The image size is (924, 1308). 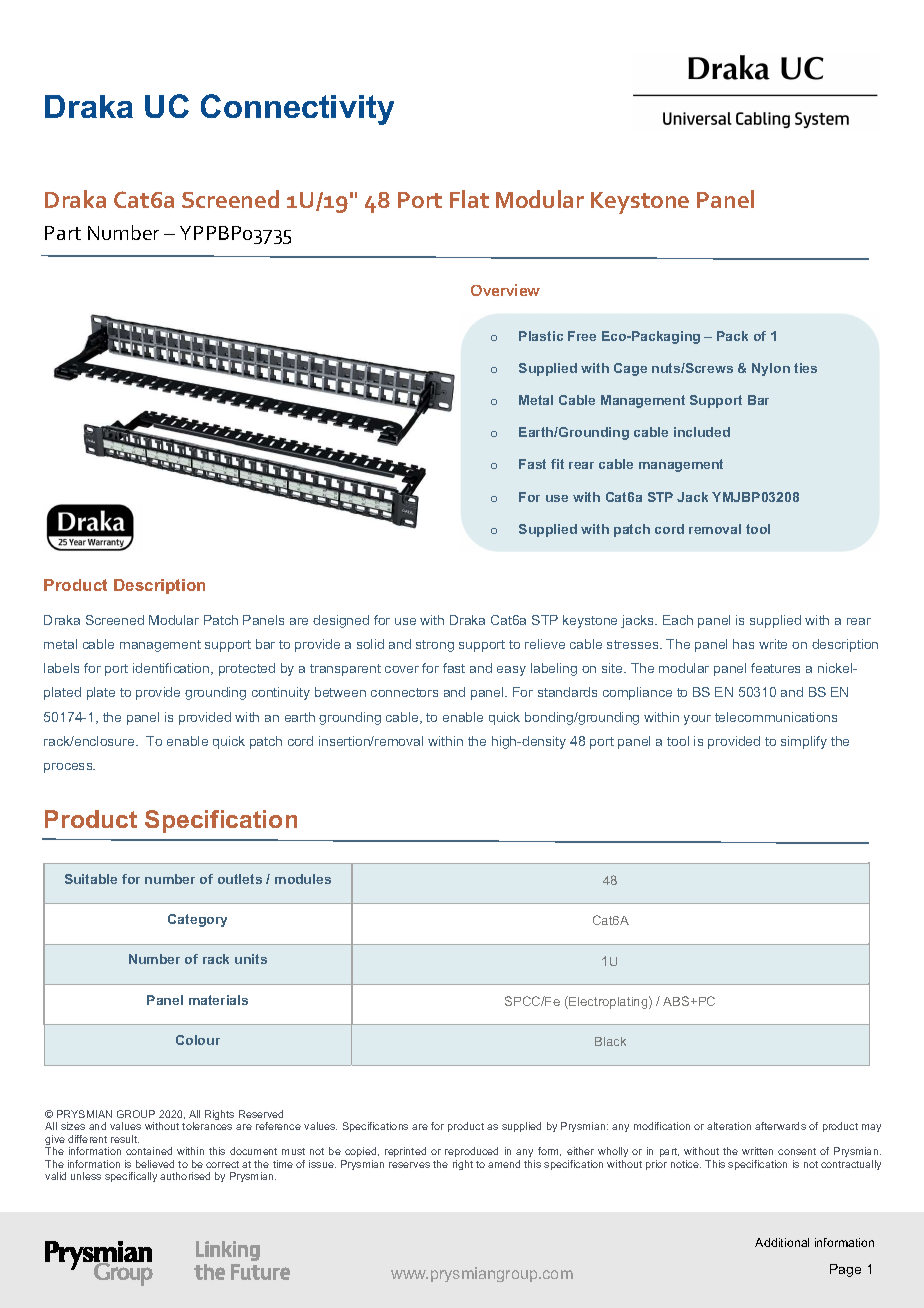 I want to click on features, so click(x=775, y=668).
